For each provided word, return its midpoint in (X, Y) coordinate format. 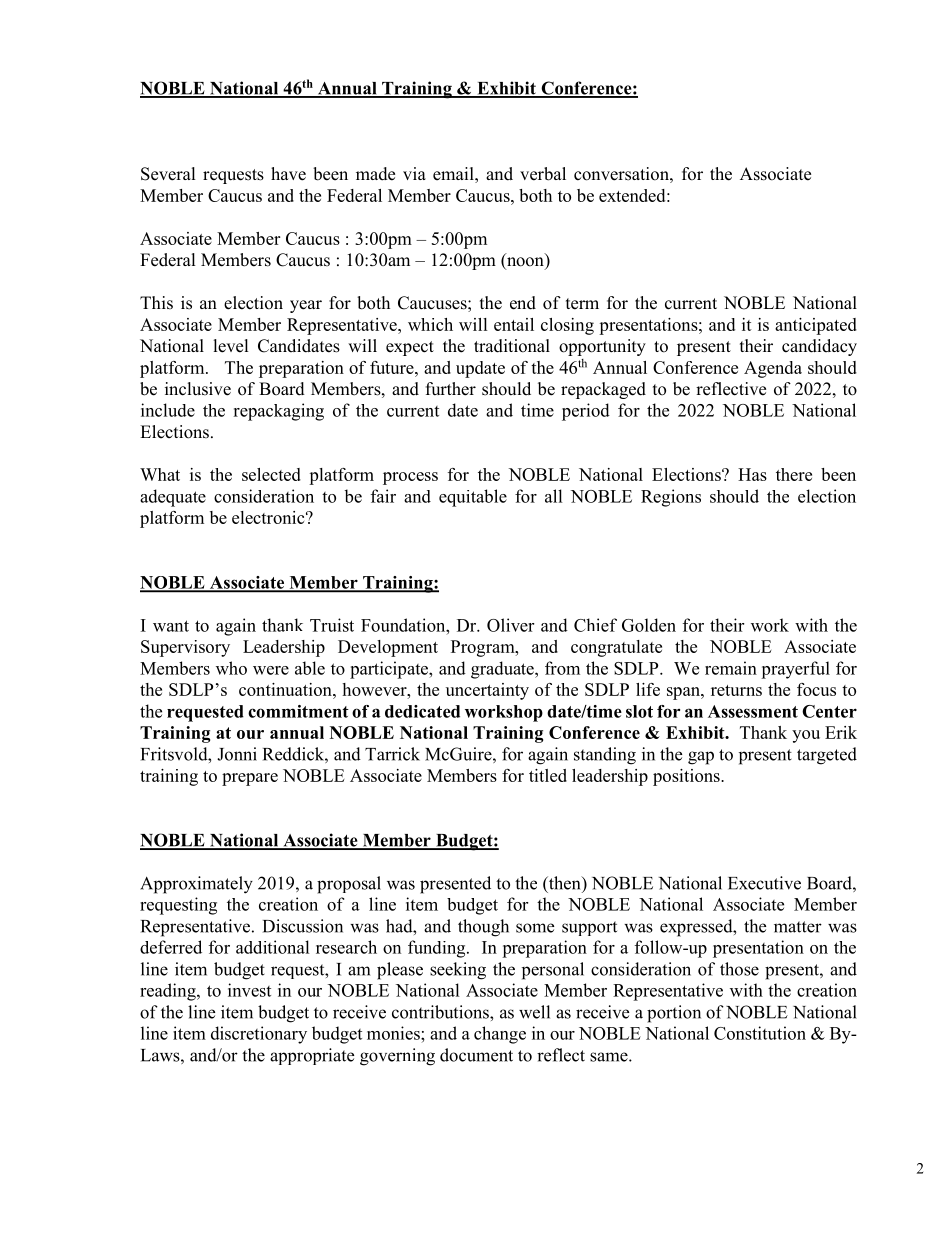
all (554, 496)
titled (548, 775)
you (806, 736)
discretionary (259, 1035)
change (500, 1035)
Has (752, 474)
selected (271, 474)
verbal (543, 174)
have (288, 174)
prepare (250, 779)
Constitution (760, 1033)
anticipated (816, 326)
